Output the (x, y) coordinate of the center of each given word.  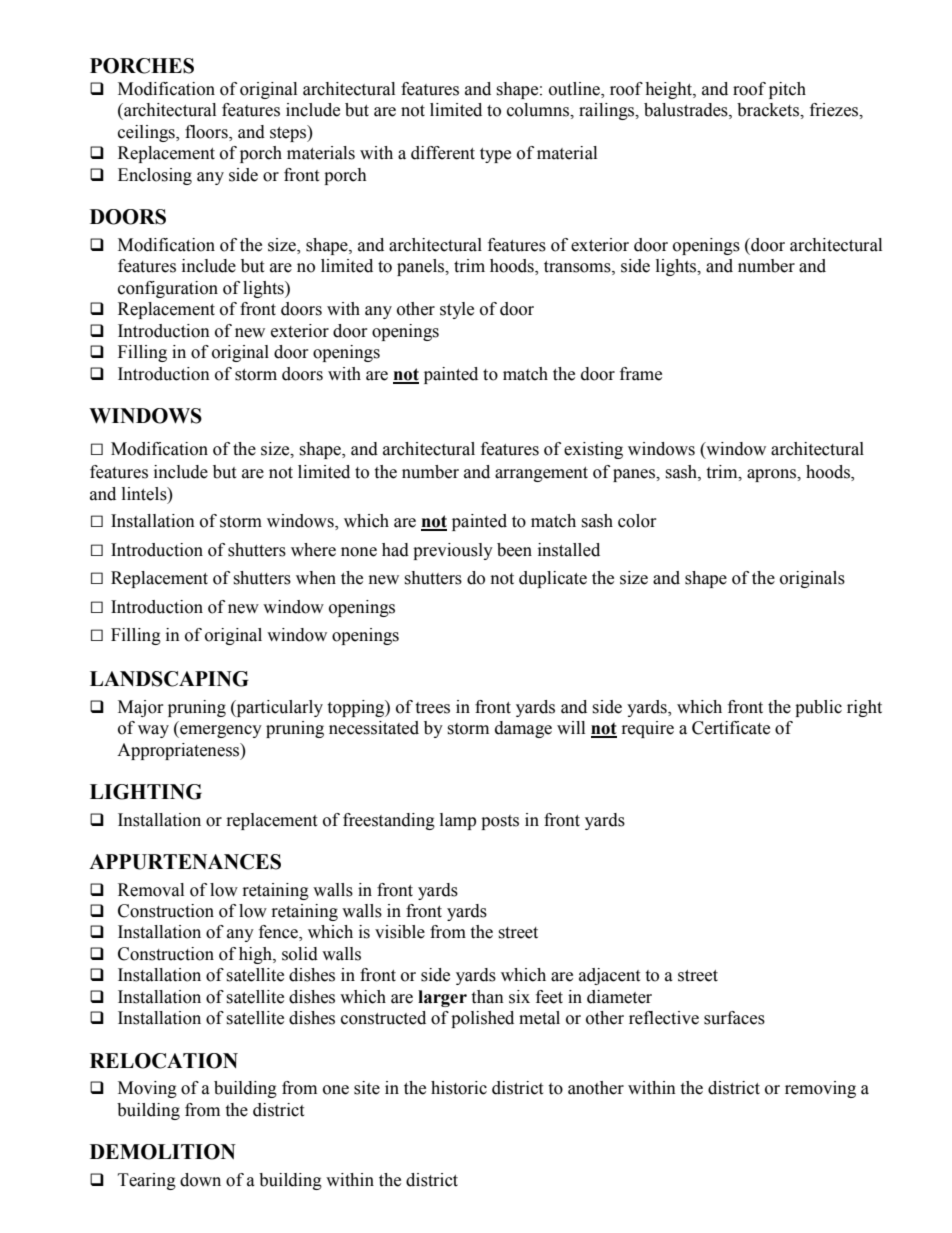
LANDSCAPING (169, 679)
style (457, 310)
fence (279, 933)
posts (500, 822)
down (200, 1180)
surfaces (734, 1018)
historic (459, 1088)
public (818, 708)
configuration (168, 289)
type (495, 155)
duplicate (553, 579)
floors (207, 133)
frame (641, 374)
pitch (787, 90)
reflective (664, 1018)
